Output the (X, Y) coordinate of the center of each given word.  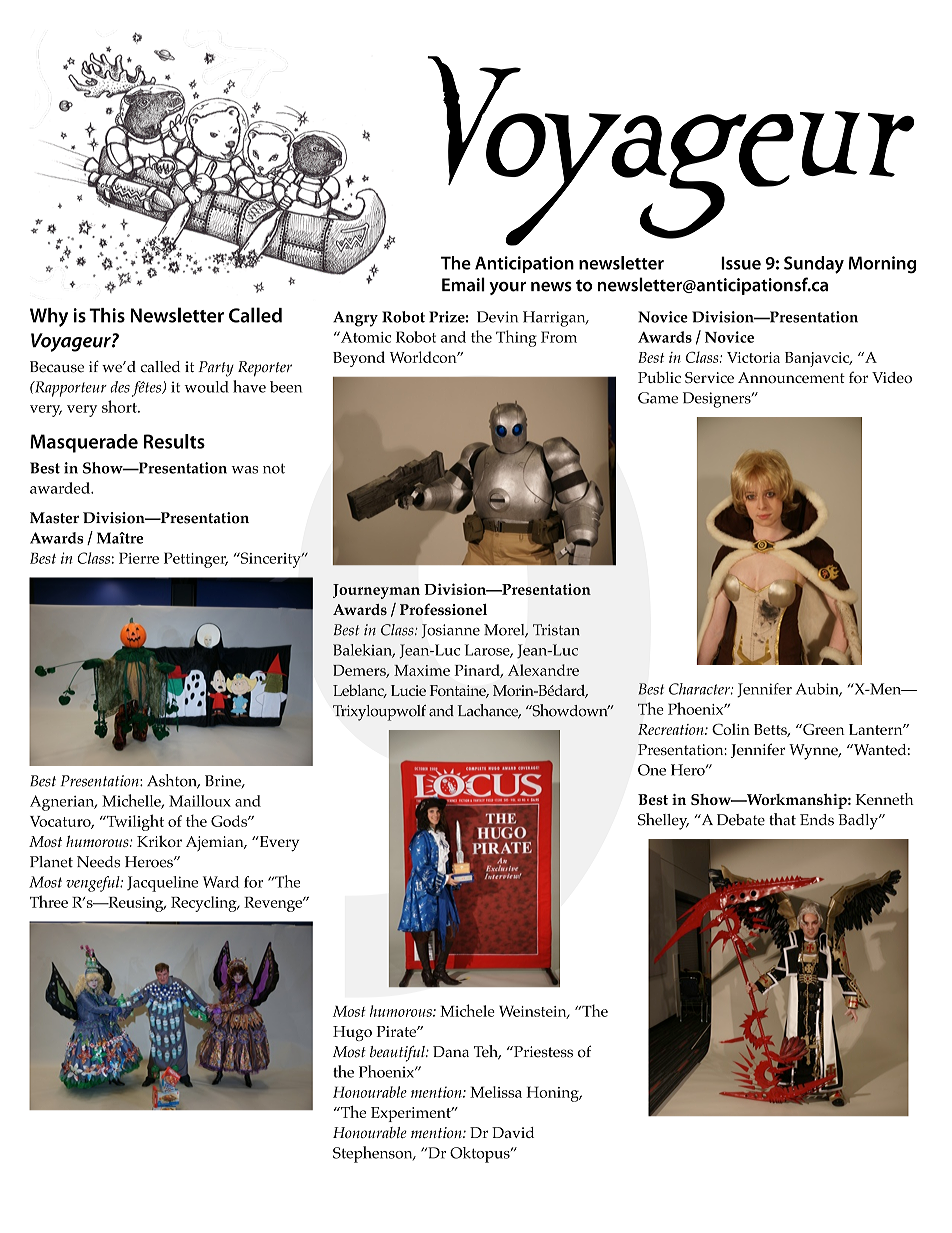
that (782, 819)
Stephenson (374, 1154)
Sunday (814, 265)
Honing (554, 1094)
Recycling (205, 904)
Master (54, 518)
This (107, 315)
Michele (467, 1010)
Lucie (408, 690)
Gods (230, 821)
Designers (718, 400)
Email (463, 284)
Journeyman (376, 591)
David (513, 1132)
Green (823, 729)
